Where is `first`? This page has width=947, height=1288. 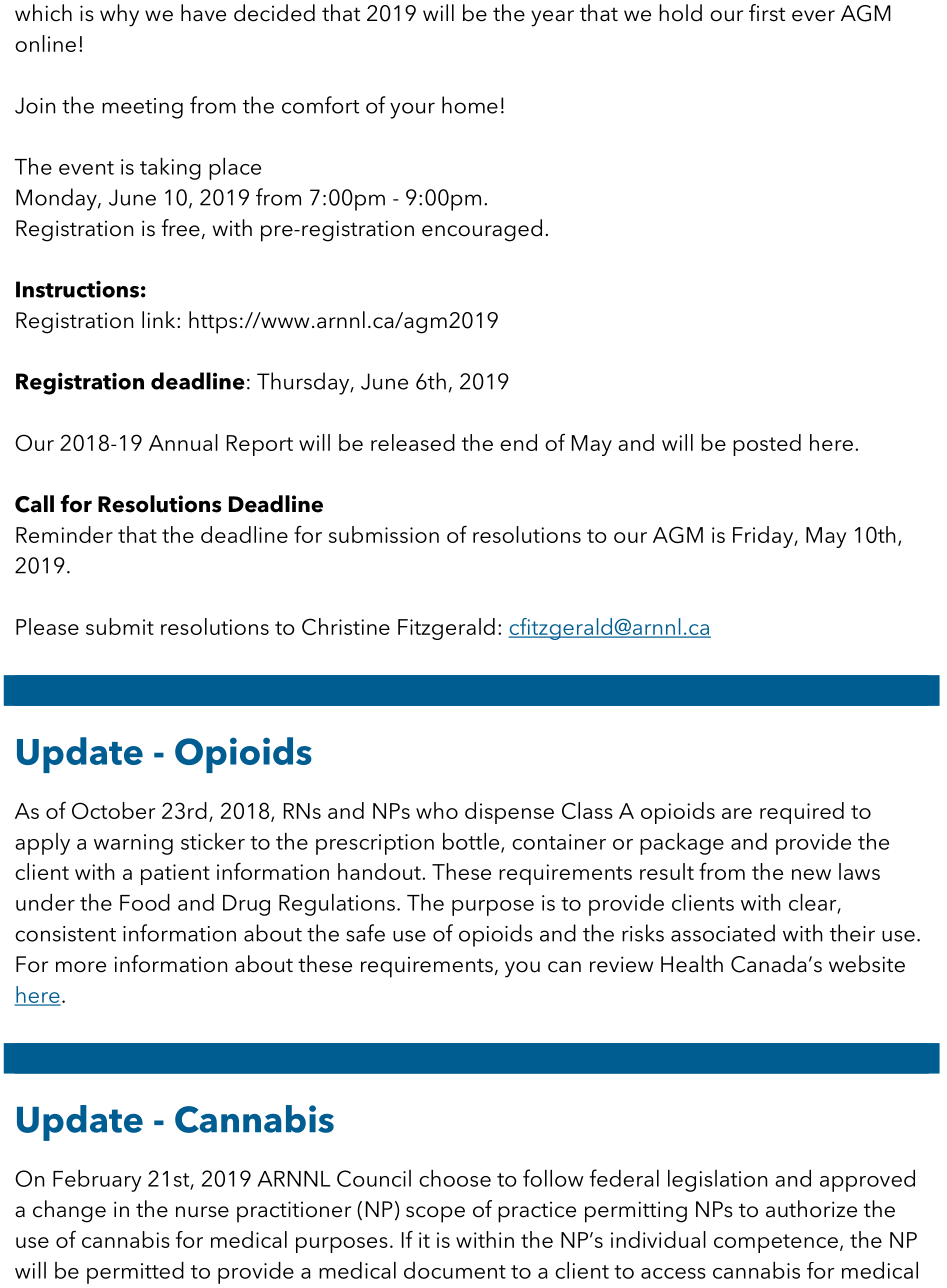
first is located at coordinates (767, 13).
